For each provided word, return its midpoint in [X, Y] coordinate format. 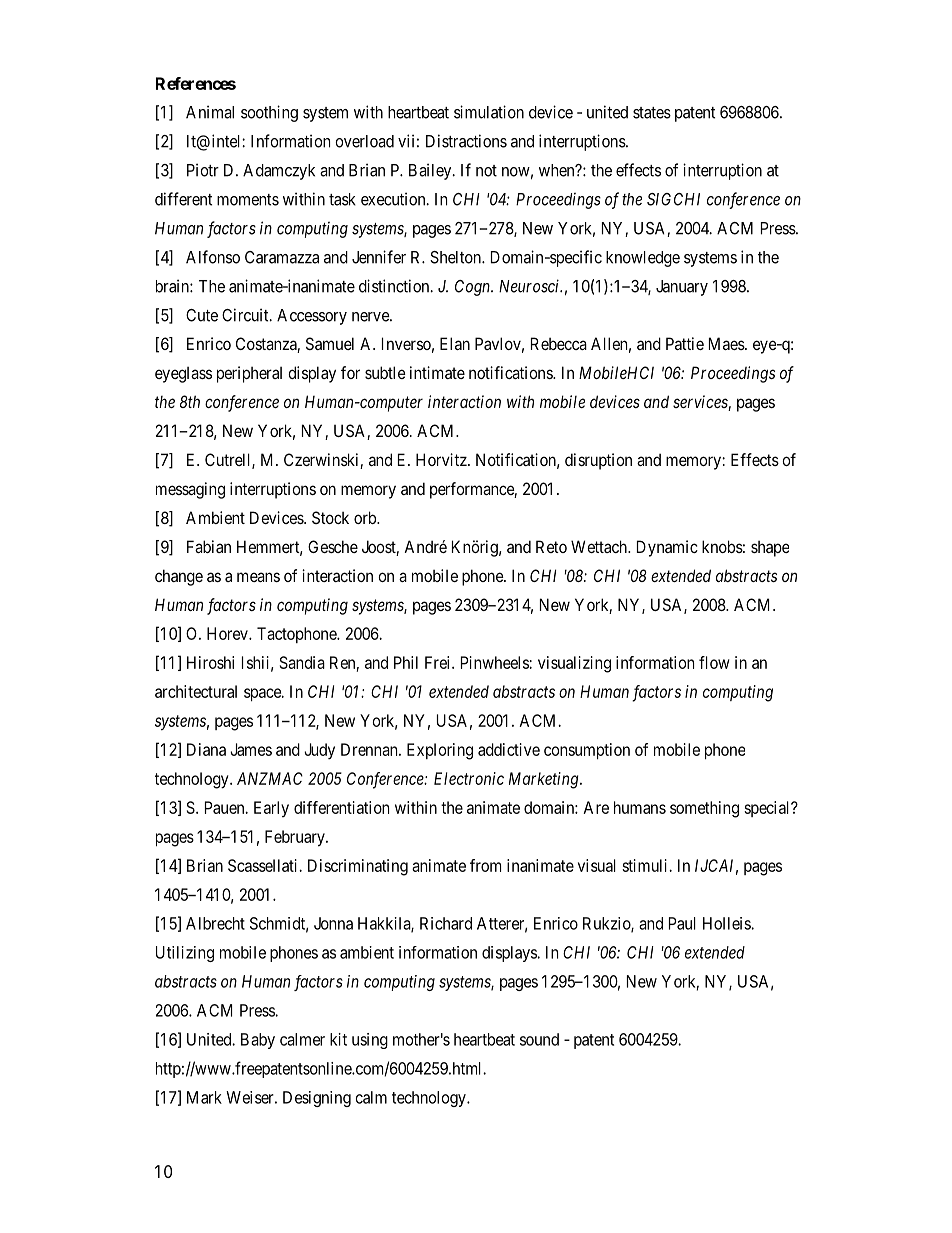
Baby [258, 1041]
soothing [269, 113]
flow [714, 662]
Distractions [466, 141]
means [258, 577]
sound [539, 1039]
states [652, 113]
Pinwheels [495, 662]
